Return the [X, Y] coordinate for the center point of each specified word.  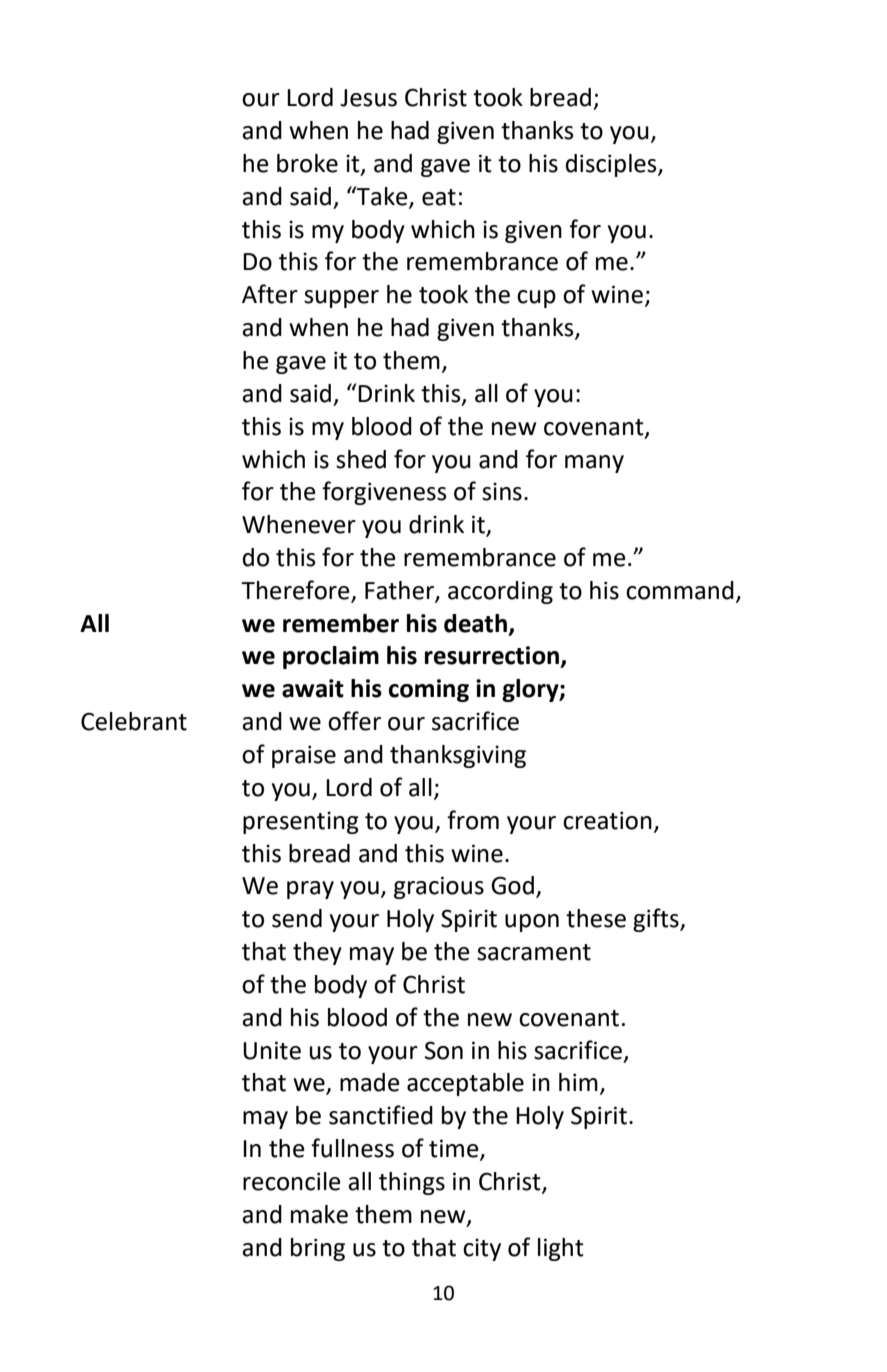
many [594, 464]
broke [307, 163]
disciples [612, 165]
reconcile [292, 1181]
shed [361, 459]
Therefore [296, 591]
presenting [301, 822]
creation [607, 820]
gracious [439, 887]
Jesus [368, 98]
